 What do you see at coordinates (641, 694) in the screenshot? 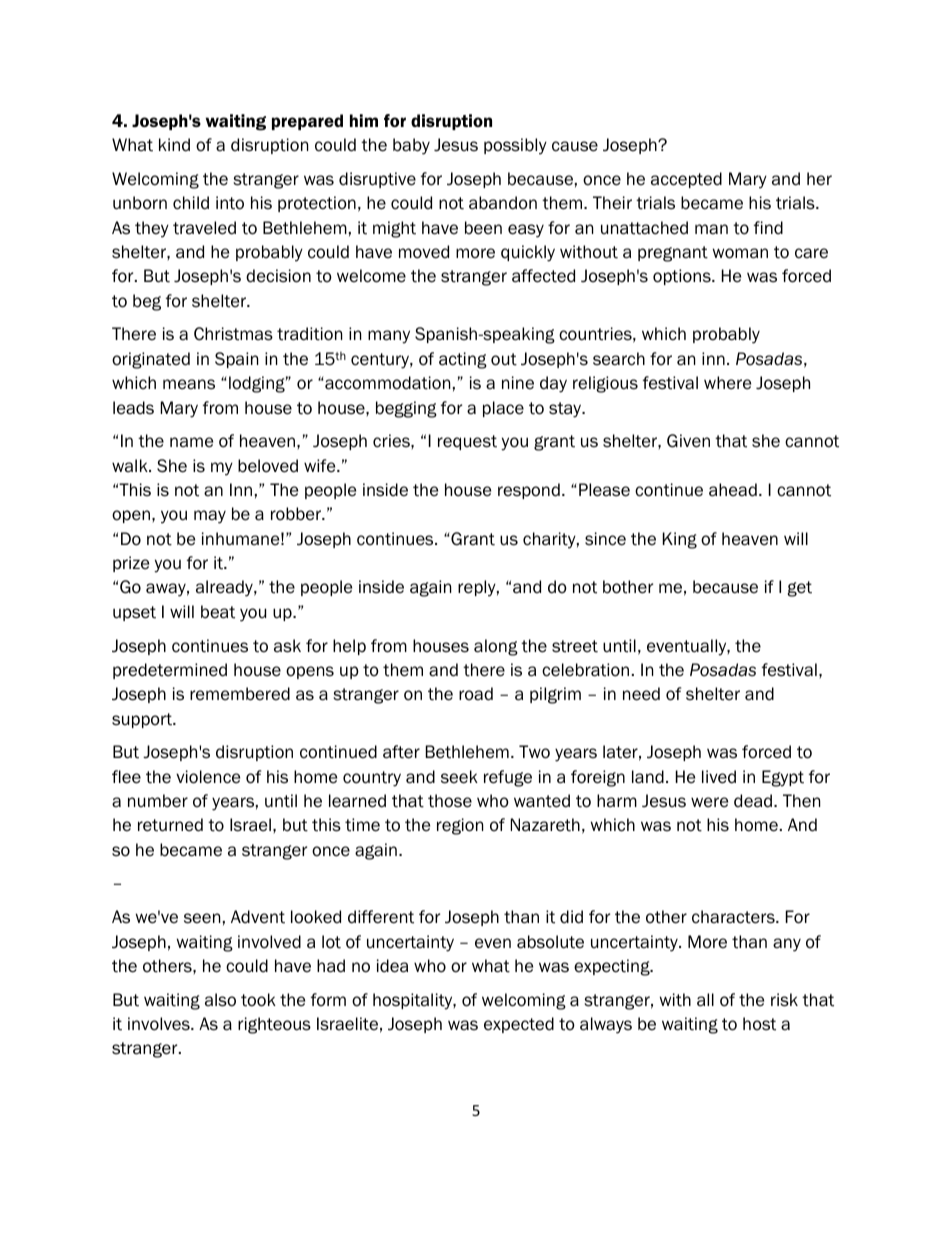
I see `need` at bounding box center [641, 694].
